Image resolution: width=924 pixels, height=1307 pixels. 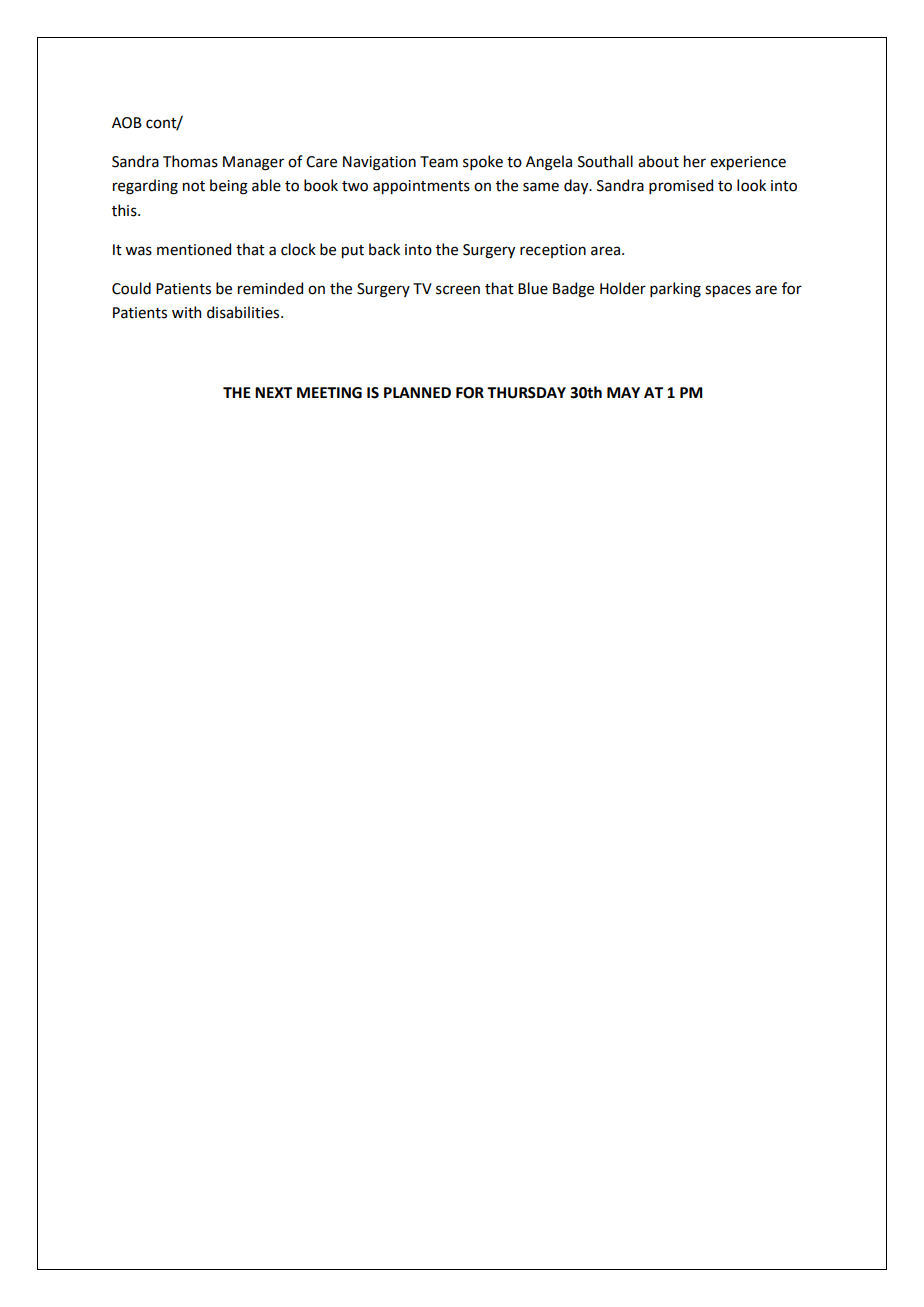 What do you see at coordinates (186, 312) in the image?
I see `with` at bounding box center [186, 312].
